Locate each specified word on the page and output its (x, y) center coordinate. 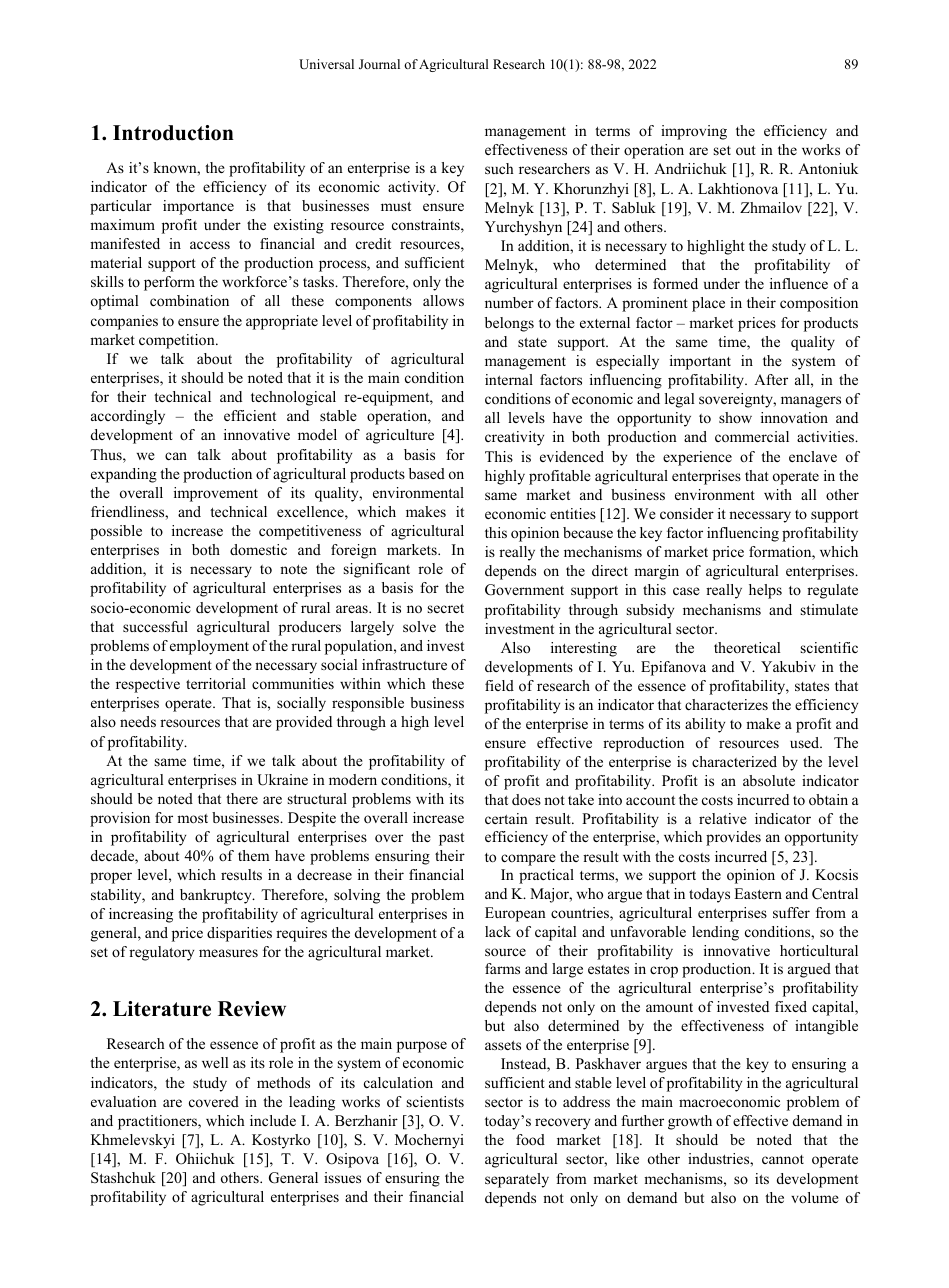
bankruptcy (217, 896)
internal (509, 379)
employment (209, 647)
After (771, 379)
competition (178, 341)
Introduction (173, 133)
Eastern (758, 893)
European (515, 914)
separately (517, 1180)
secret (446, 608)
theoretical (747, 647)
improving (694, 132)
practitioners (158, 1122)
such (499, 168)
